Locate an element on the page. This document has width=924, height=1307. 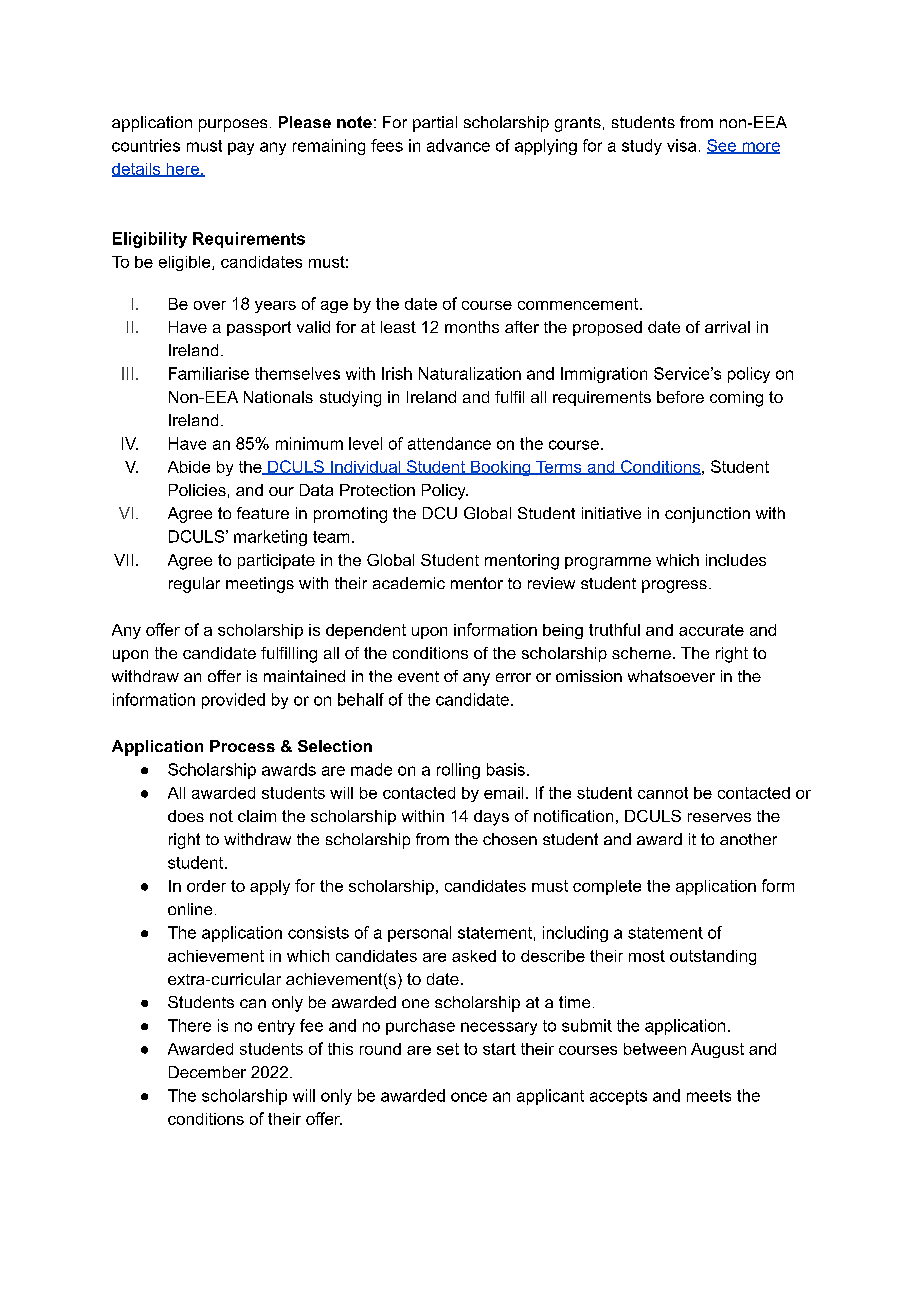
visa is located at coordinates (681, 145).
